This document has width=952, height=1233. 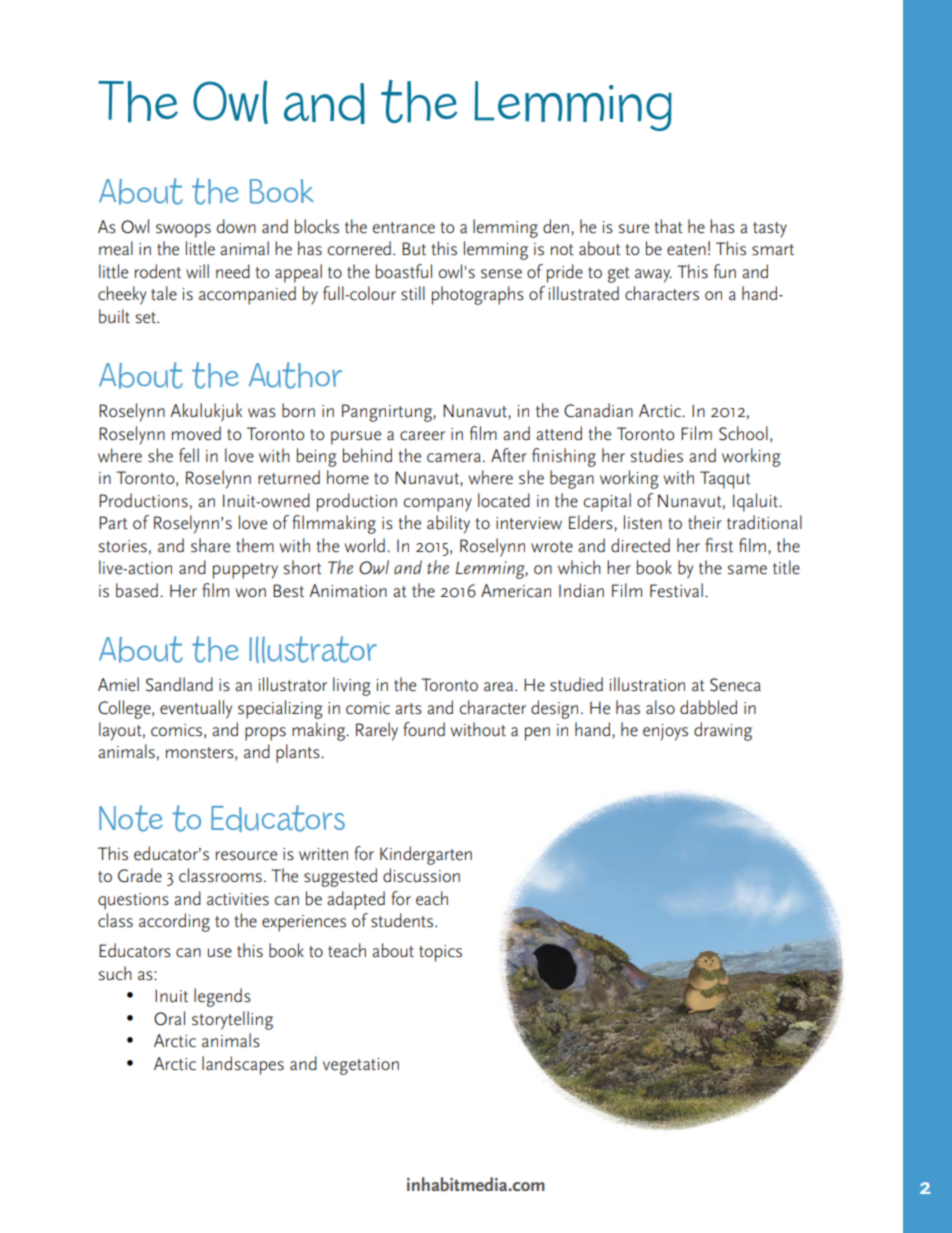 I want to click on vegetation, so click(x=361, y=1066).
